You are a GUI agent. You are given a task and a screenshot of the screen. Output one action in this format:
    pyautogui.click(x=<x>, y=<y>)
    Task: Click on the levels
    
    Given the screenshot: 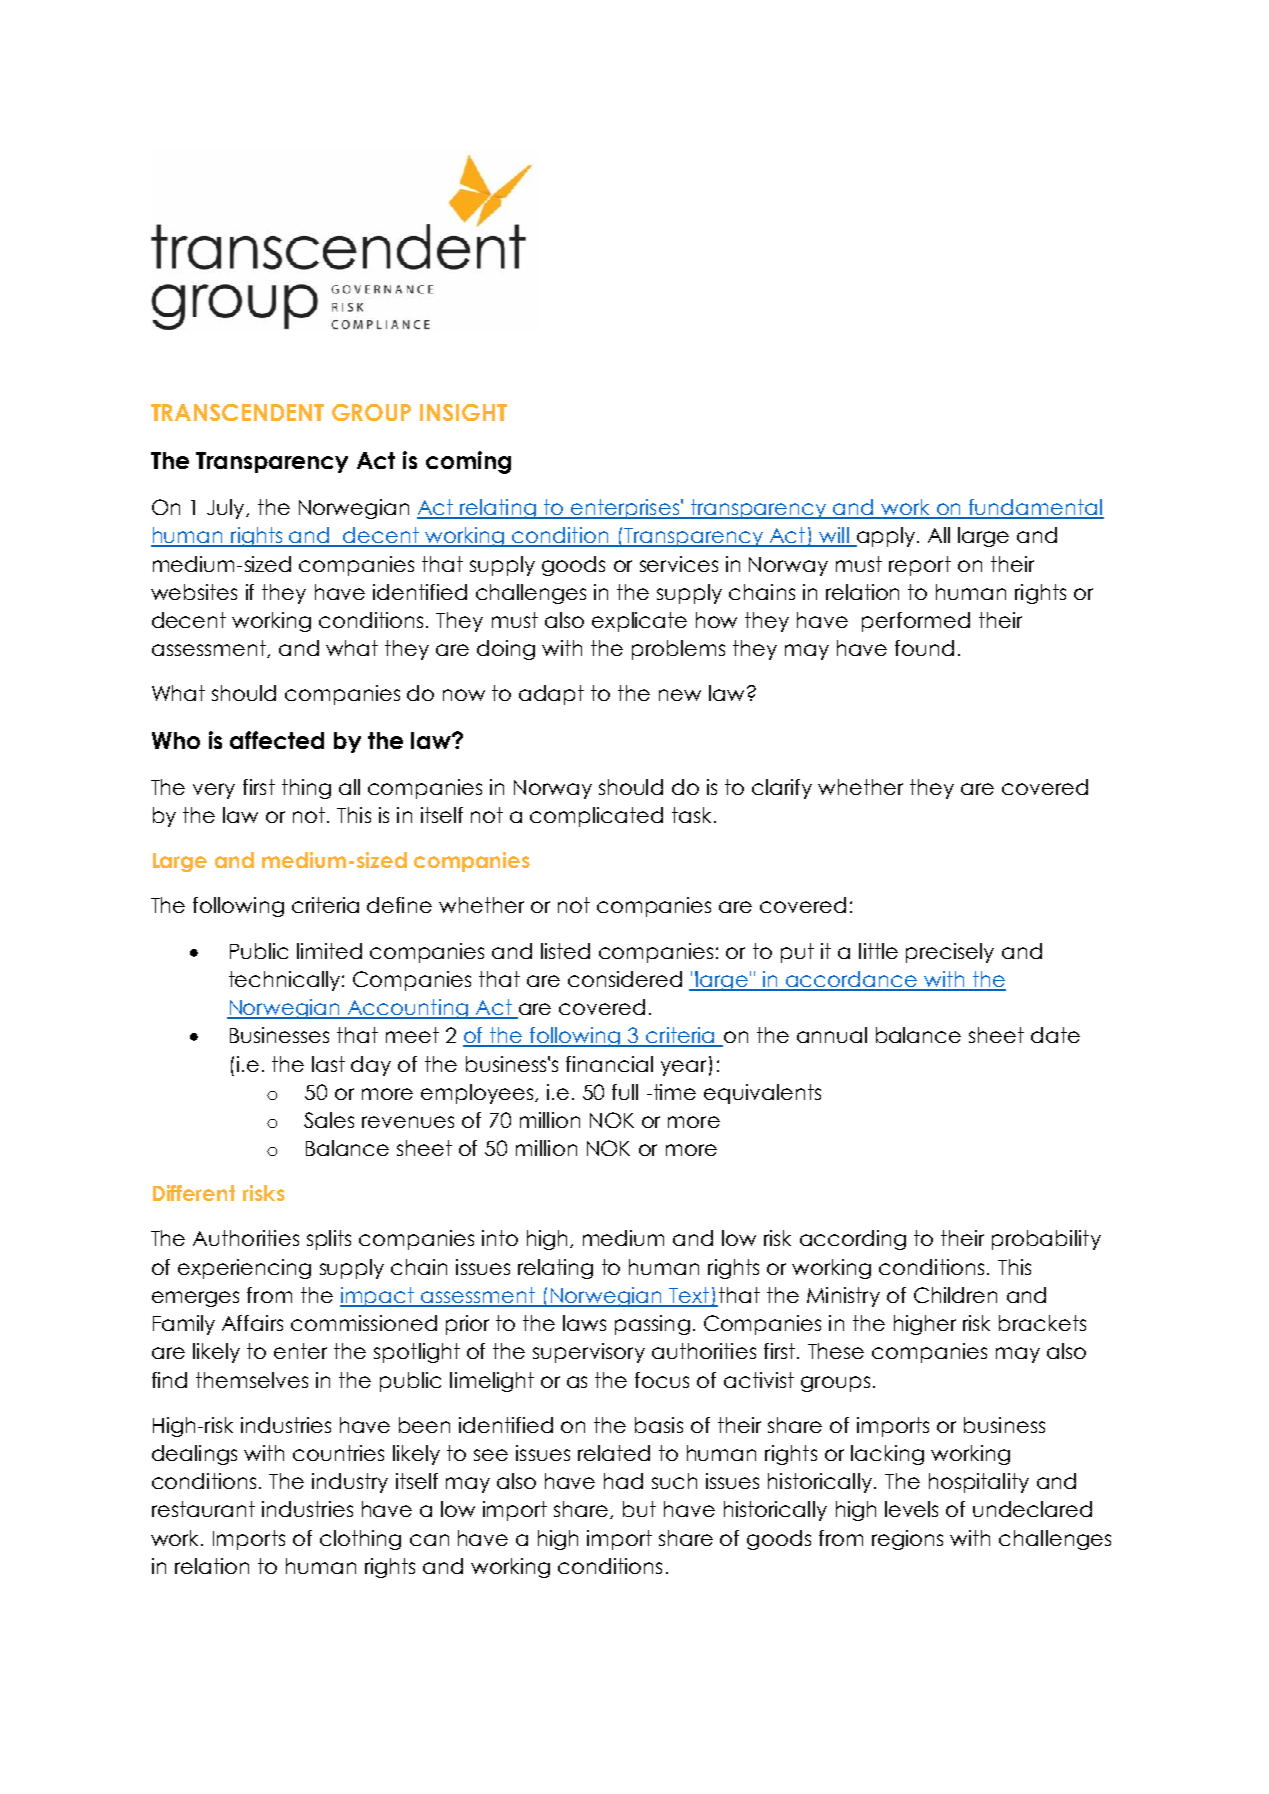 What is the action you would take?
    pyautogui.click(x=911, y=1509)
